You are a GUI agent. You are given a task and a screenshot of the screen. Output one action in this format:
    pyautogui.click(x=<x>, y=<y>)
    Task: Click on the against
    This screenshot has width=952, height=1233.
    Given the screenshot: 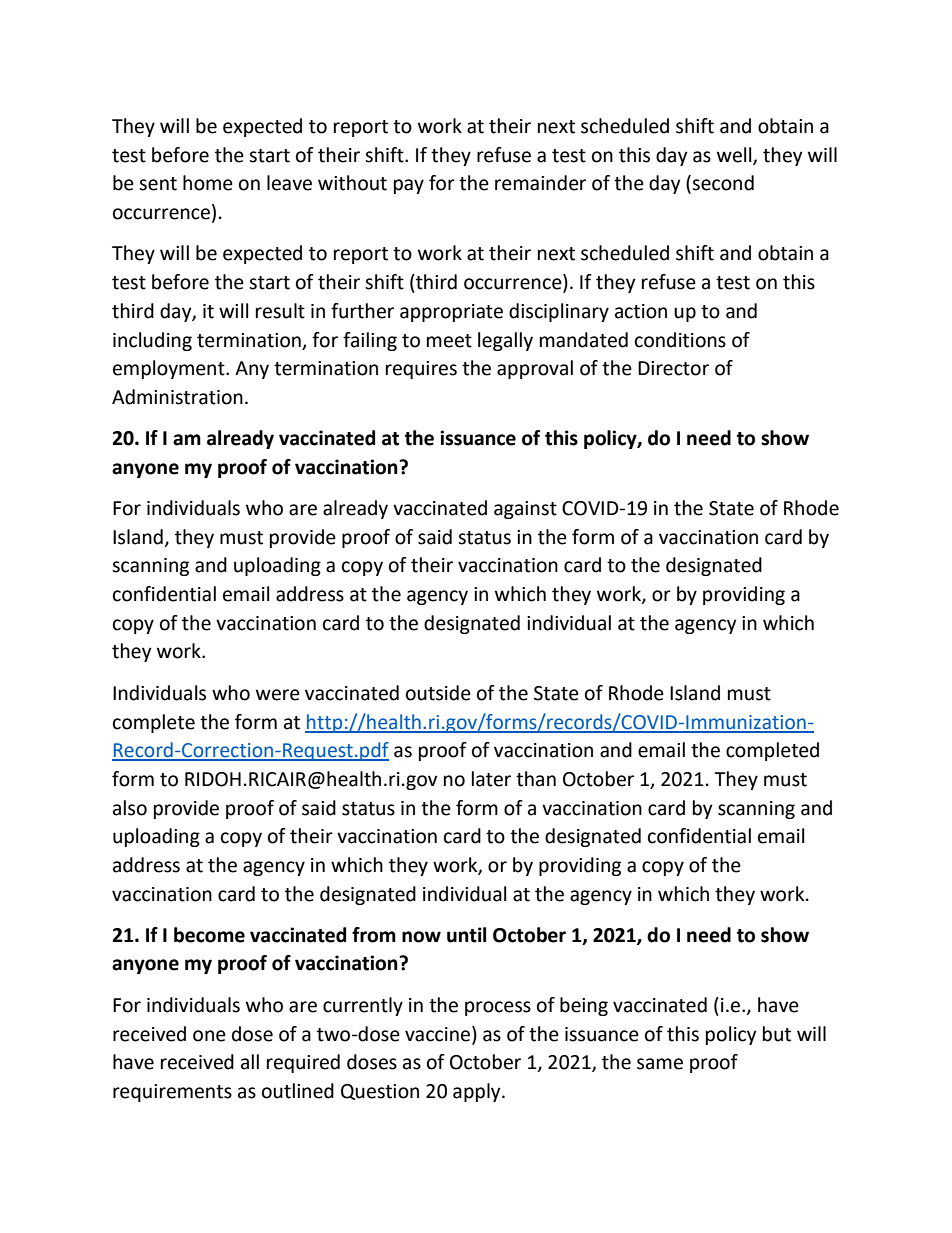 What is the action you would take?
    pyautogui.click(x=525, y=510)
